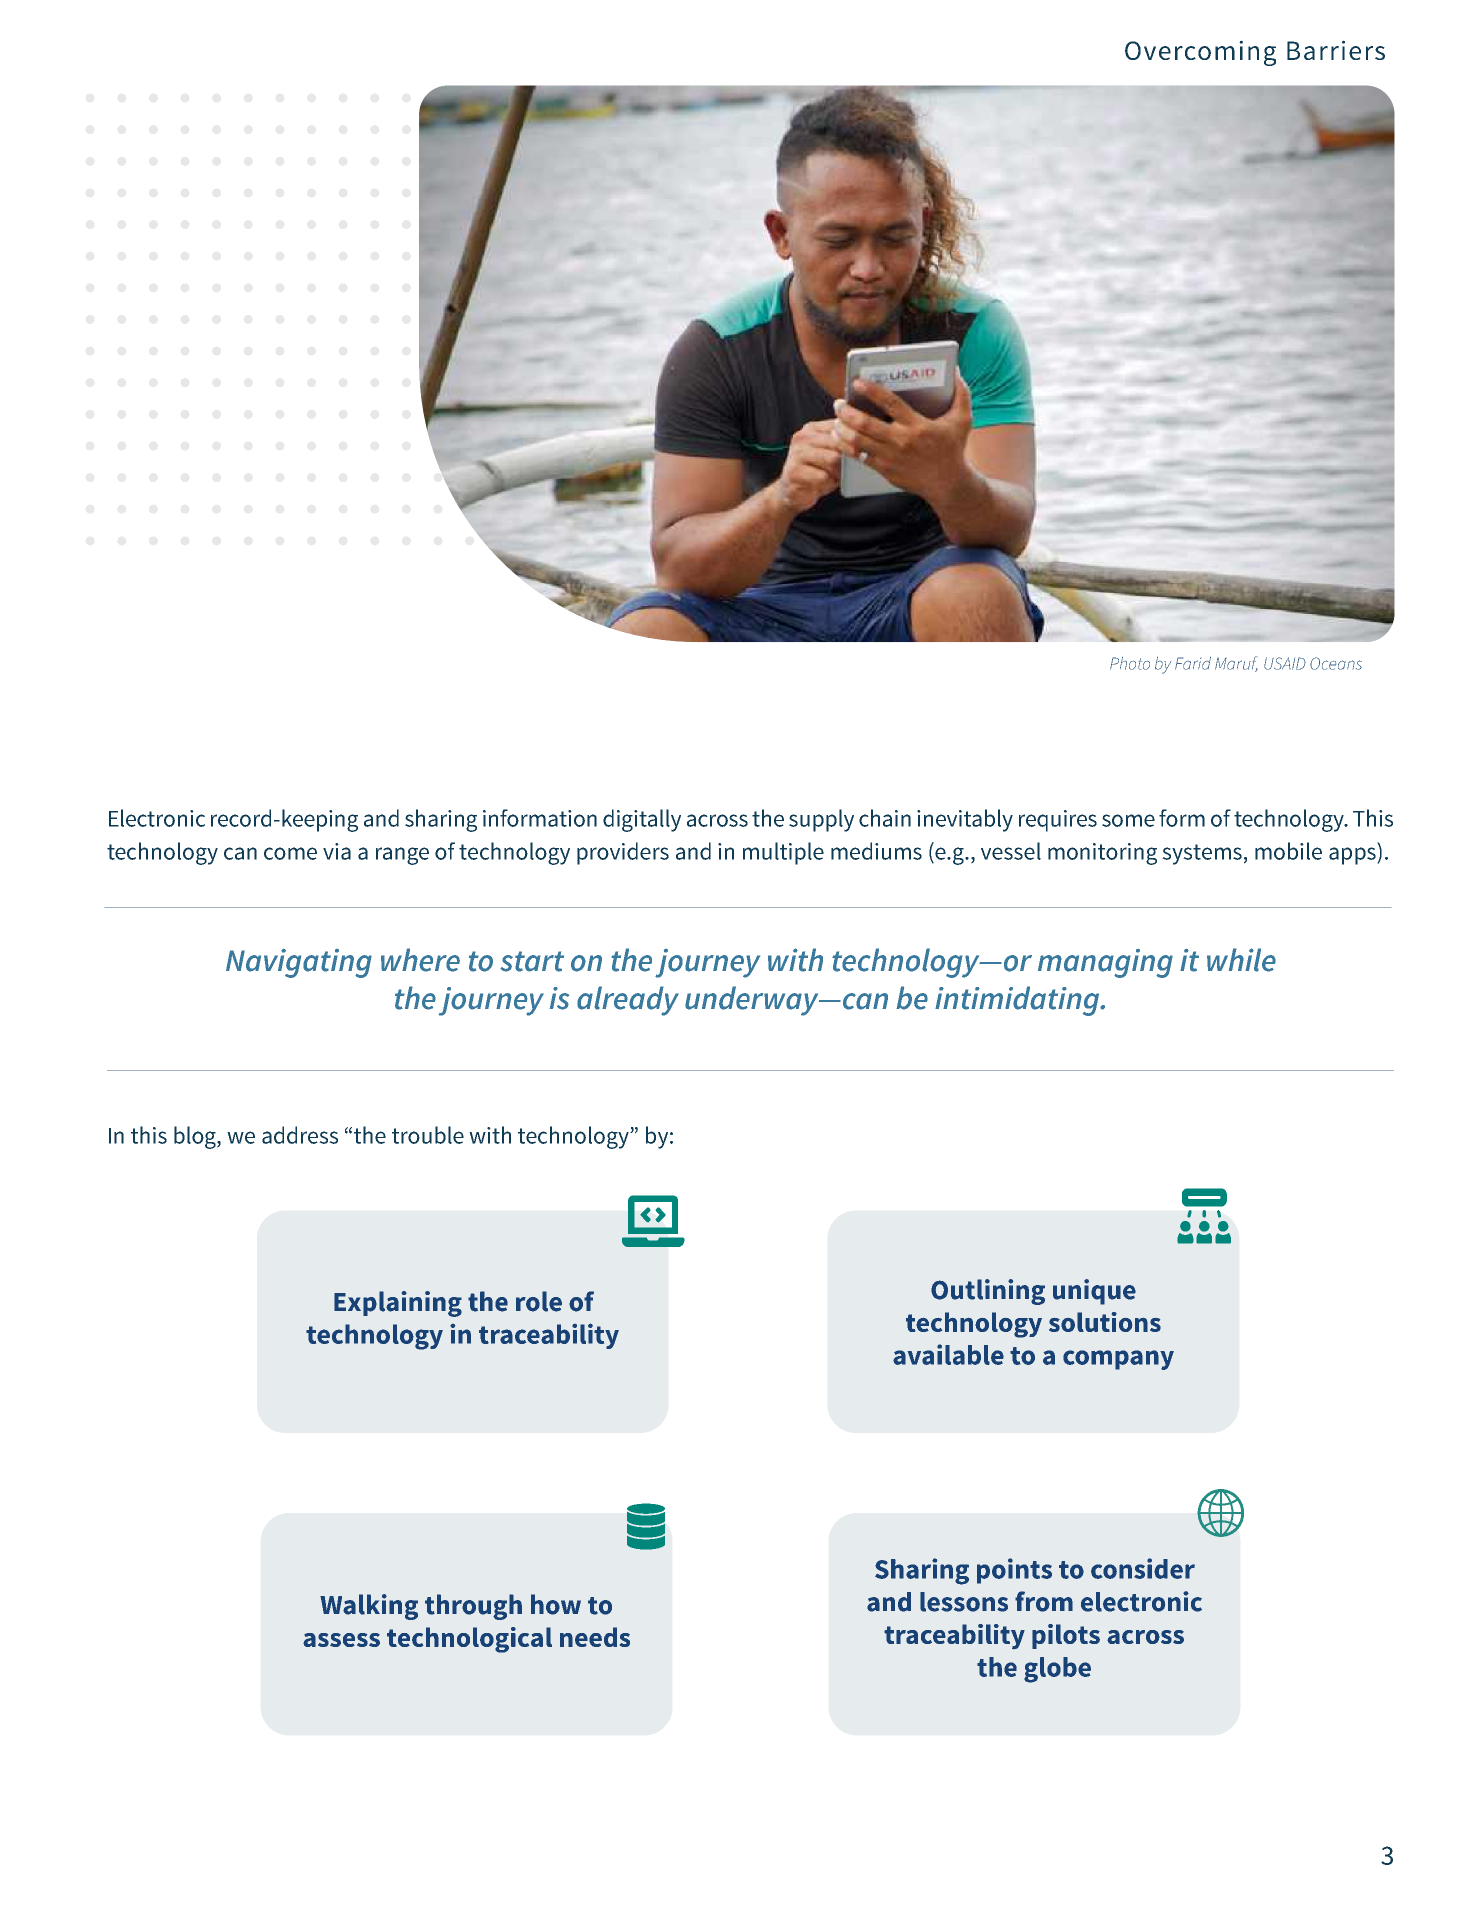 Image resolution: width=1480 pixels, height=1908 pixels. What do you see at coordinates (300, 1135) in the screenshot?
I see `address` at bounding box center [300, 1135].
